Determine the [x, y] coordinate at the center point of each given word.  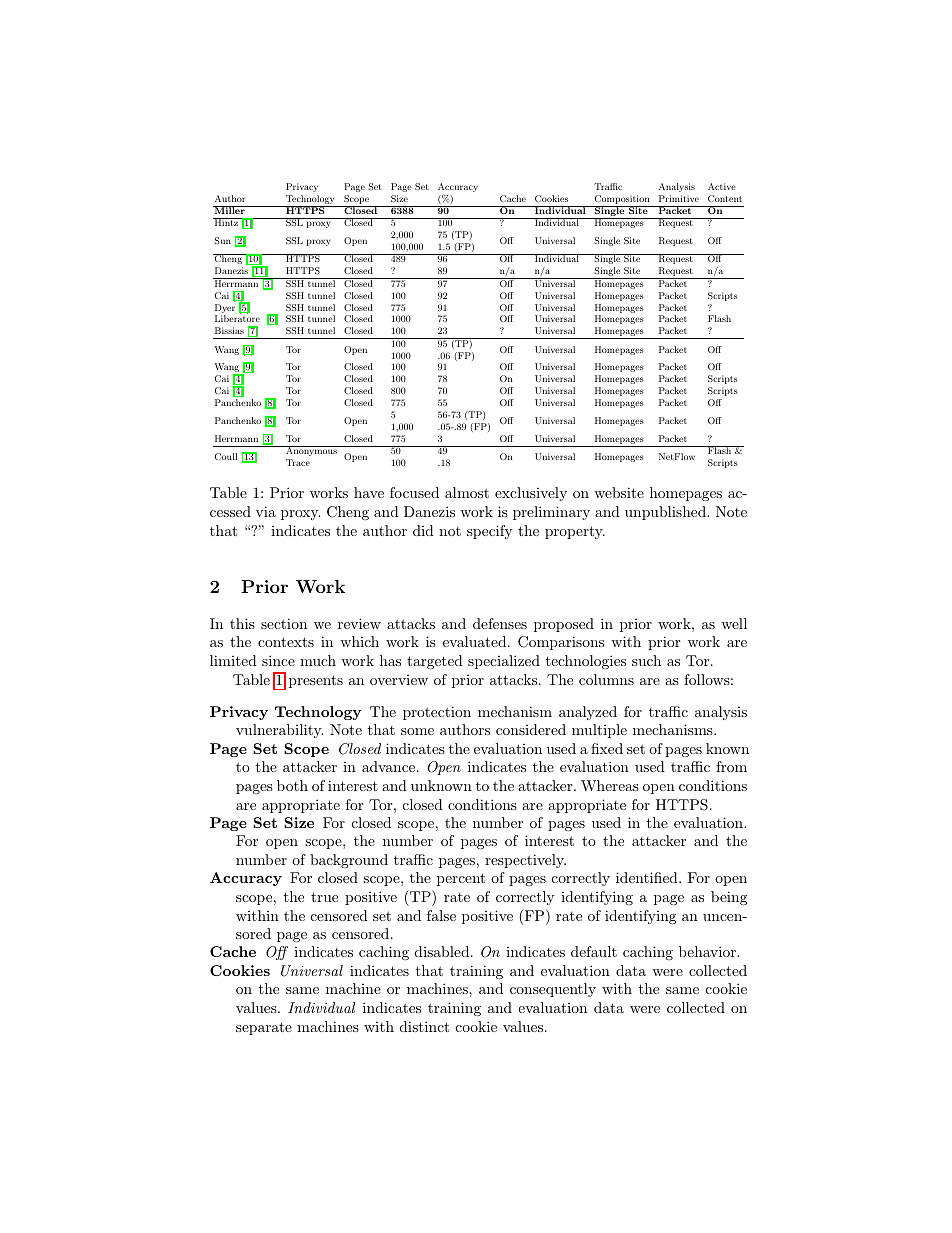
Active [722, 186]
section [284, 623]
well [734, 623]
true [324, 897]
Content [725, 198]
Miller [230, 210]
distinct [424, 1026]
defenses [500, 623]
